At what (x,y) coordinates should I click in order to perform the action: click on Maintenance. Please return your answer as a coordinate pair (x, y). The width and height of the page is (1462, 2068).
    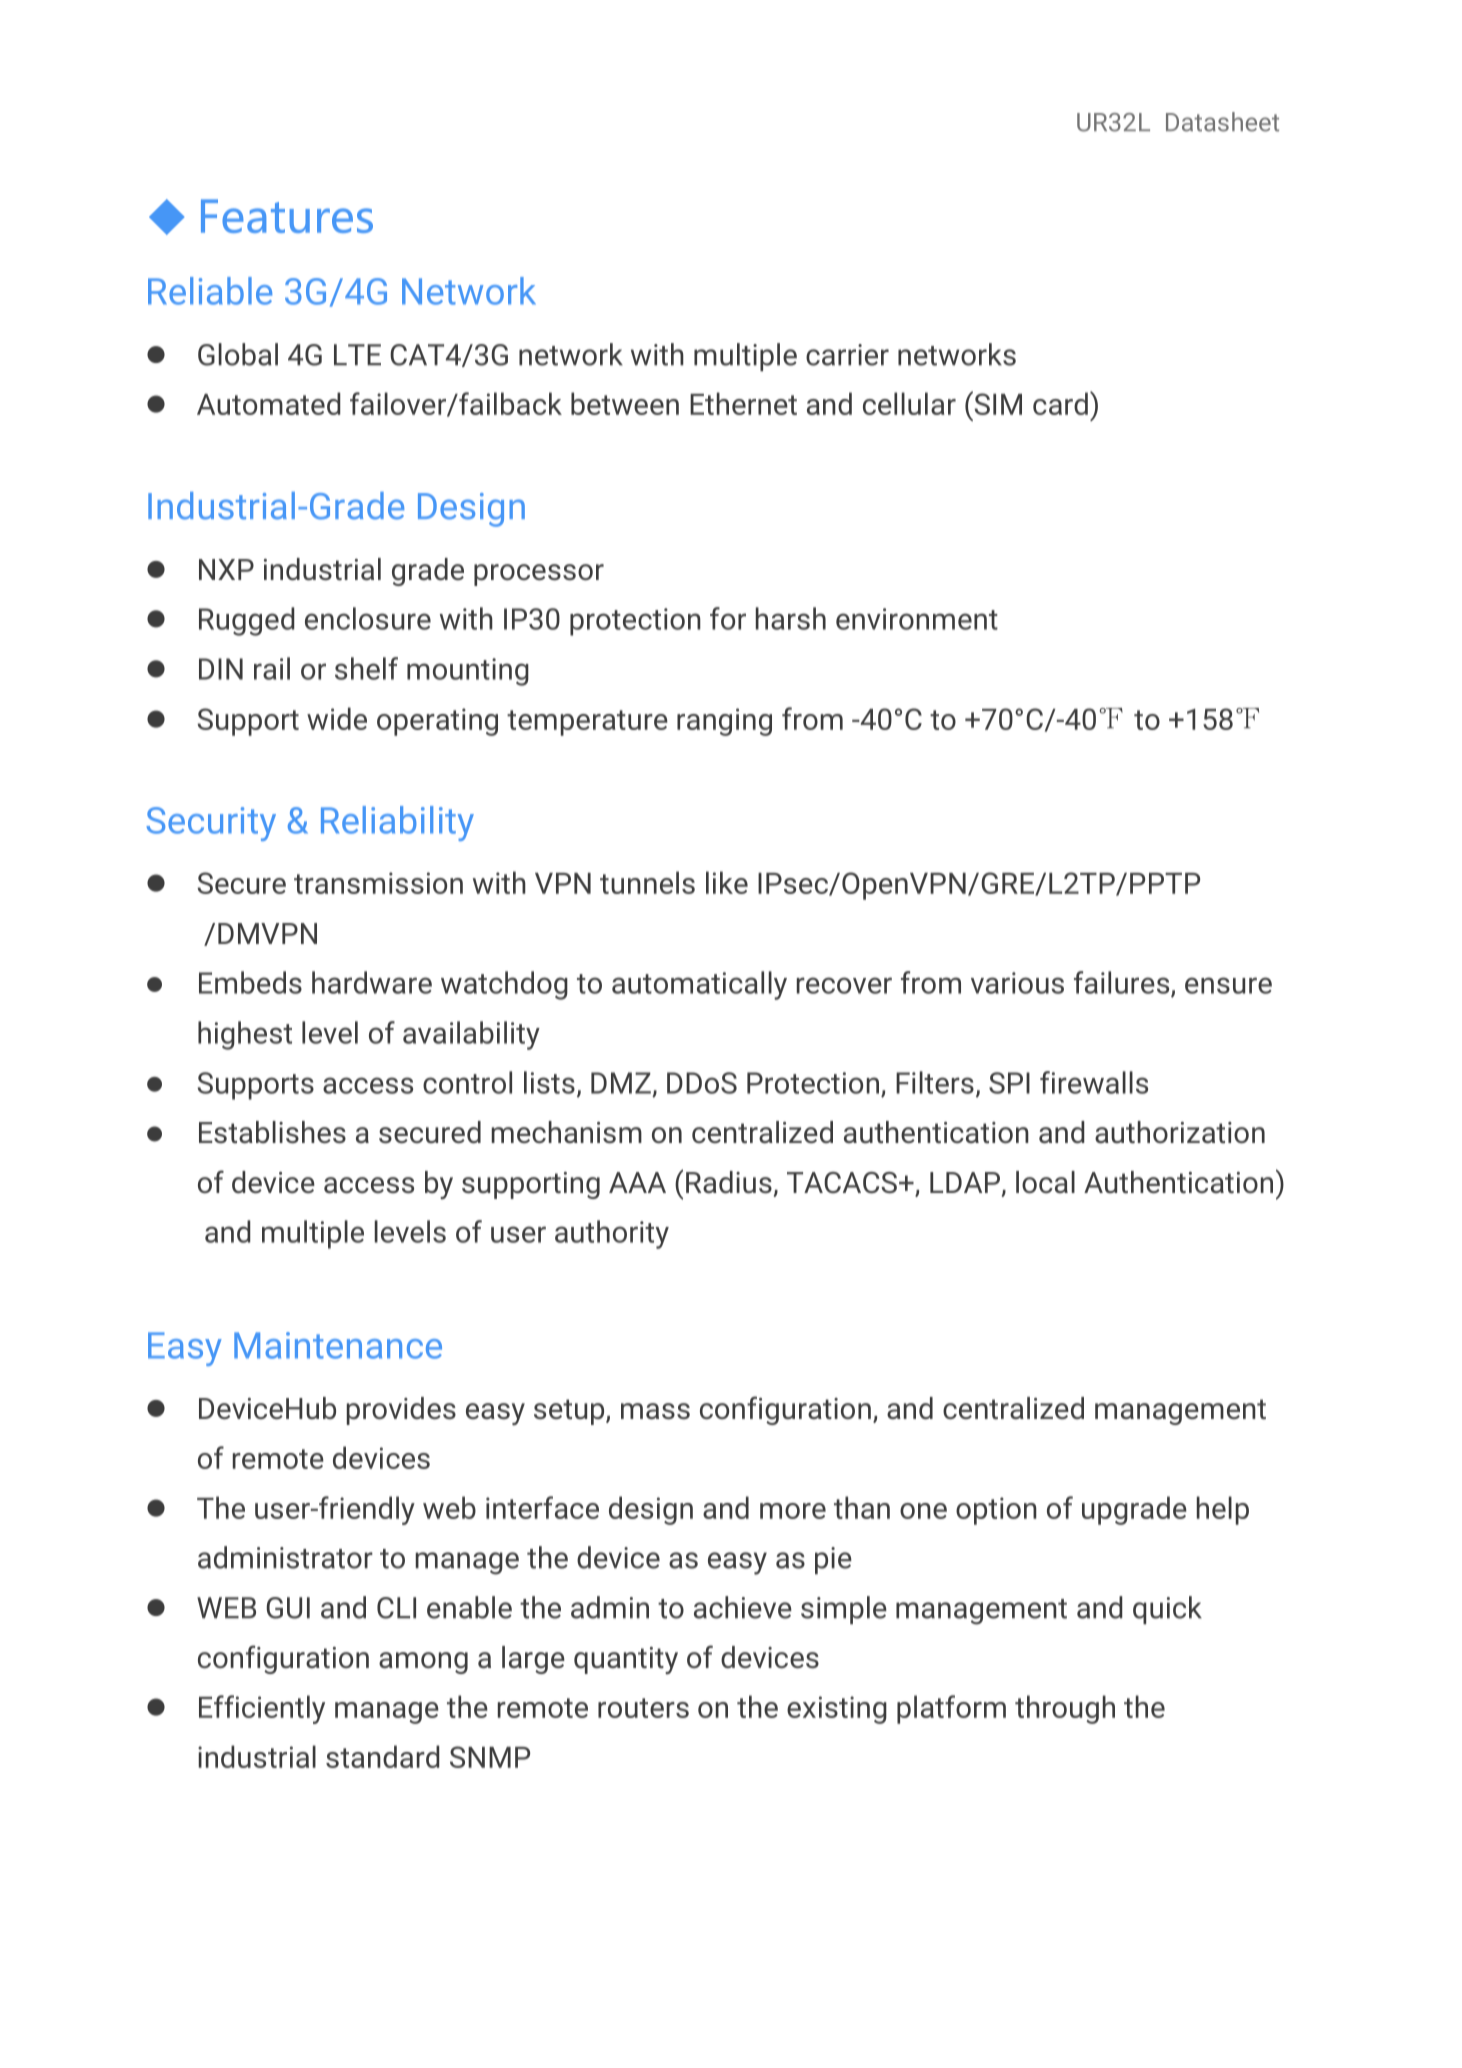
    Looking at the image, I should click on (338, 1345).
